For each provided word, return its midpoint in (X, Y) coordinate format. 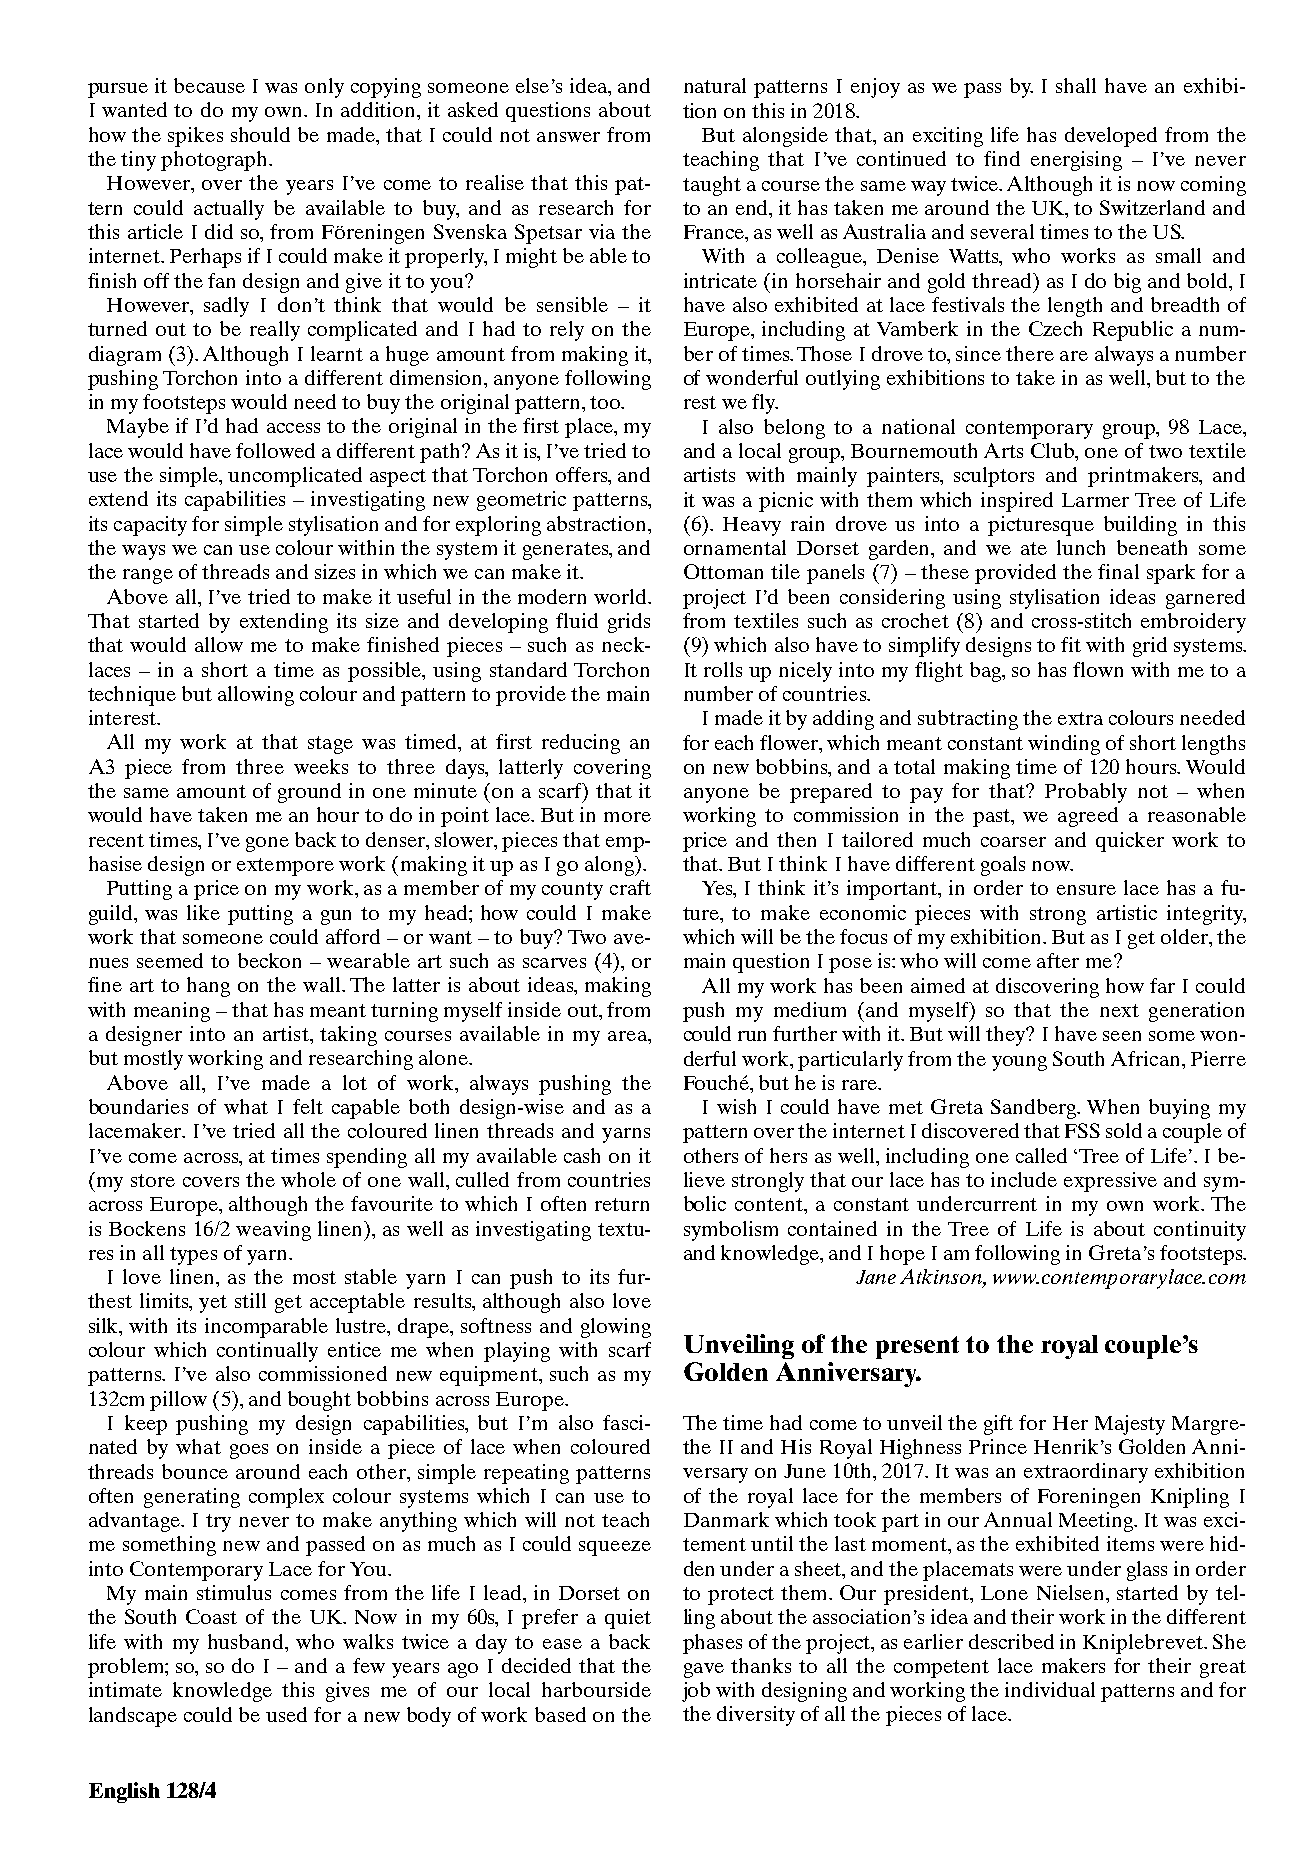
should (260, 134)
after (1058, 960)
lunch (1081, 547)
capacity (150, 526)
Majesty (1130, 1425)
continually (267, 1352)
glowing (616, 1328)
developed (1111, 137)
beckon (269, 960)
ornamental (735, 547)
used (286, 1714)
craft (630, 887)
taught (712, 186)
